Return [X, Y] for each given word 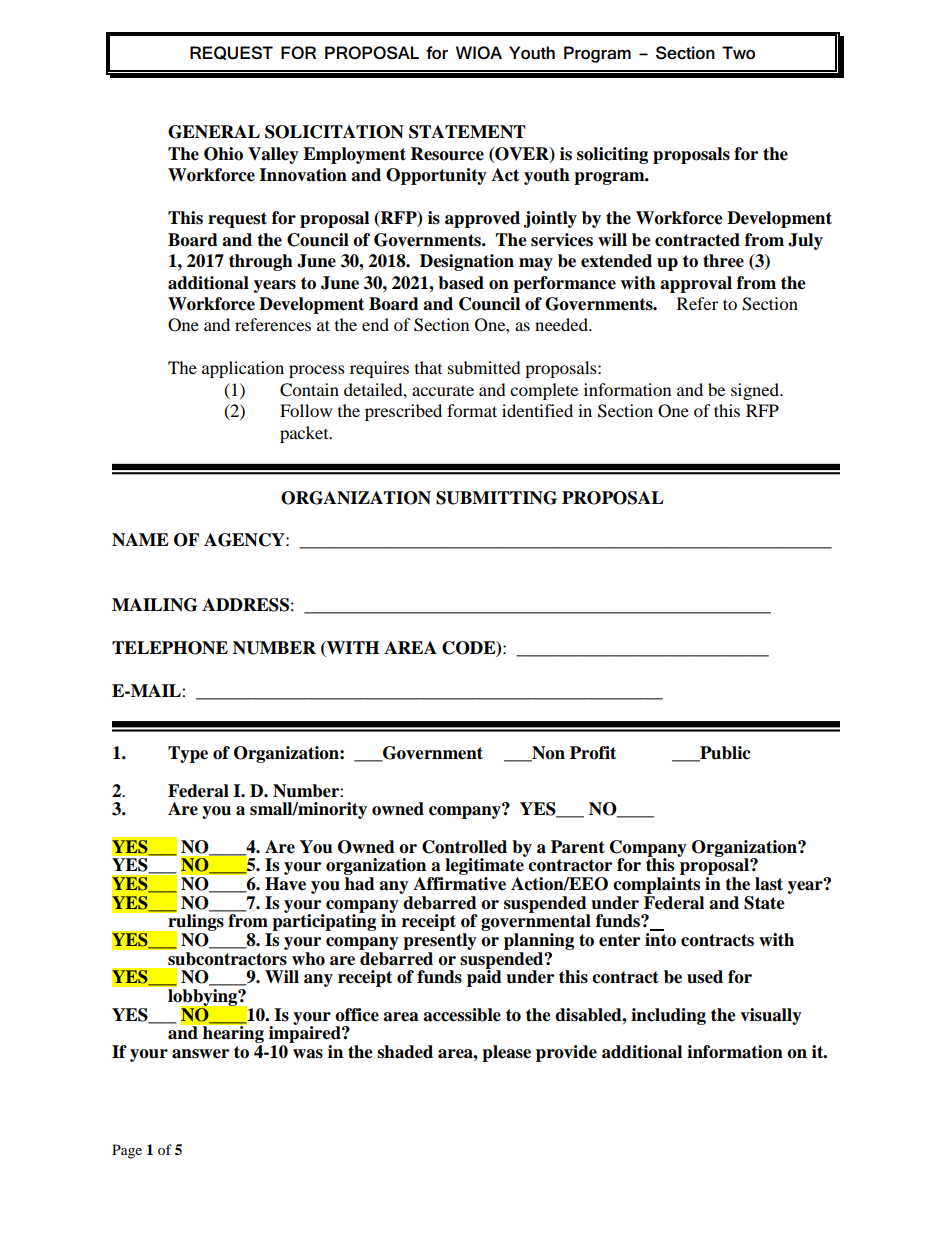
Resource [447, 154]
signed [756, 391]
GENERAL [214, 132]
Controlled [464, 847]
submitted [484, 367]
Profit [593, 753]
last [769, 884]
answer [200, 1054]
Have [285, 884]
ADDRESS [245, 605]
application [243, 369]
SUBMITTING [496, 498]
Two [738, 53]
